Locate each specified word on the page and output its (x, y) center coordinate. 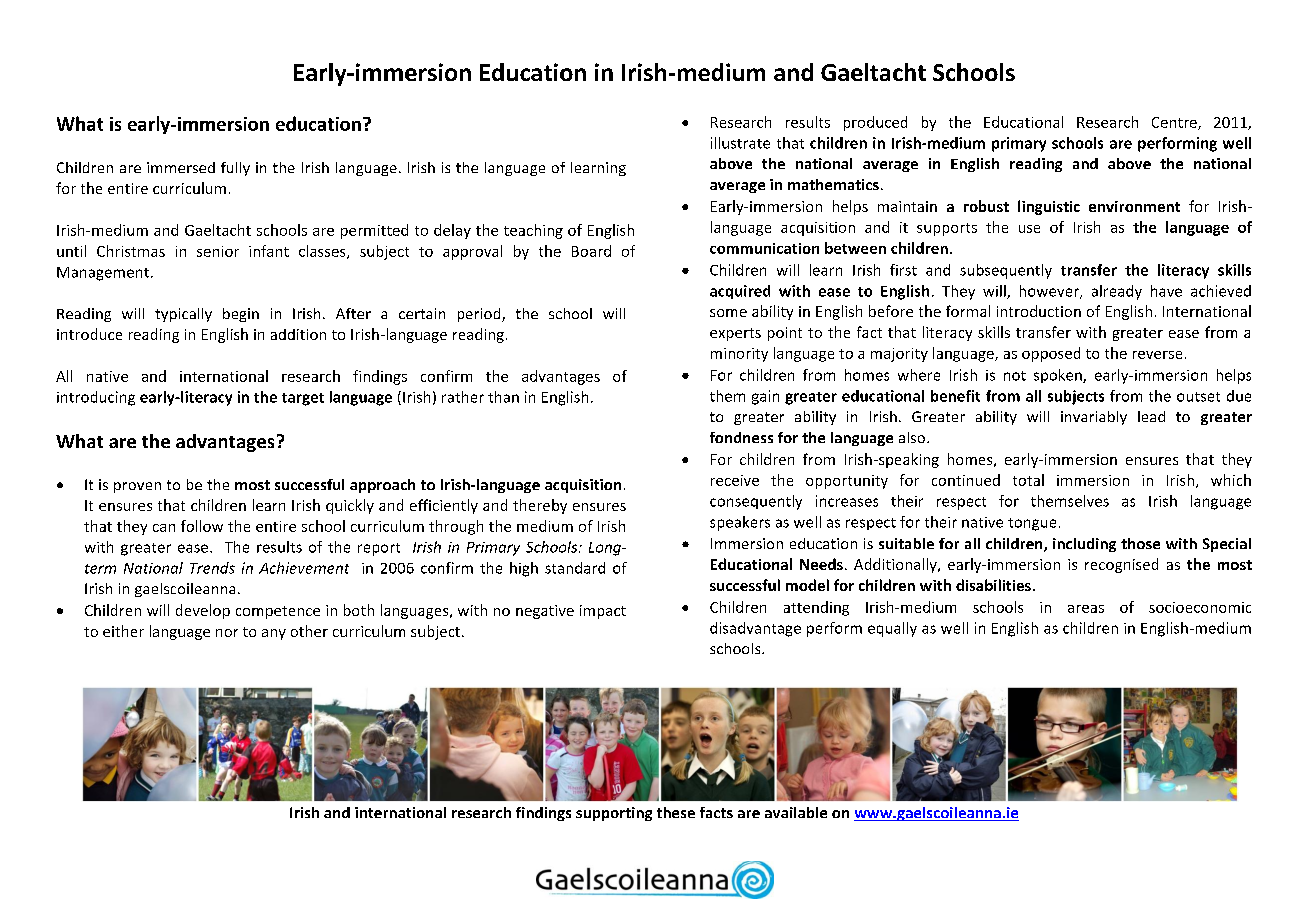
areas (1086, 609)
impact (603, 612)
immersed (181, 167)
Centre (1175, 123)
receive (735, 480)
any (274, 634)
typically (183, 315)
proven (137, 487)
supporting (614, 814)
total (1028, 480)
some (728, 313)
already (1117, 292)
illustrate (740, 143)
